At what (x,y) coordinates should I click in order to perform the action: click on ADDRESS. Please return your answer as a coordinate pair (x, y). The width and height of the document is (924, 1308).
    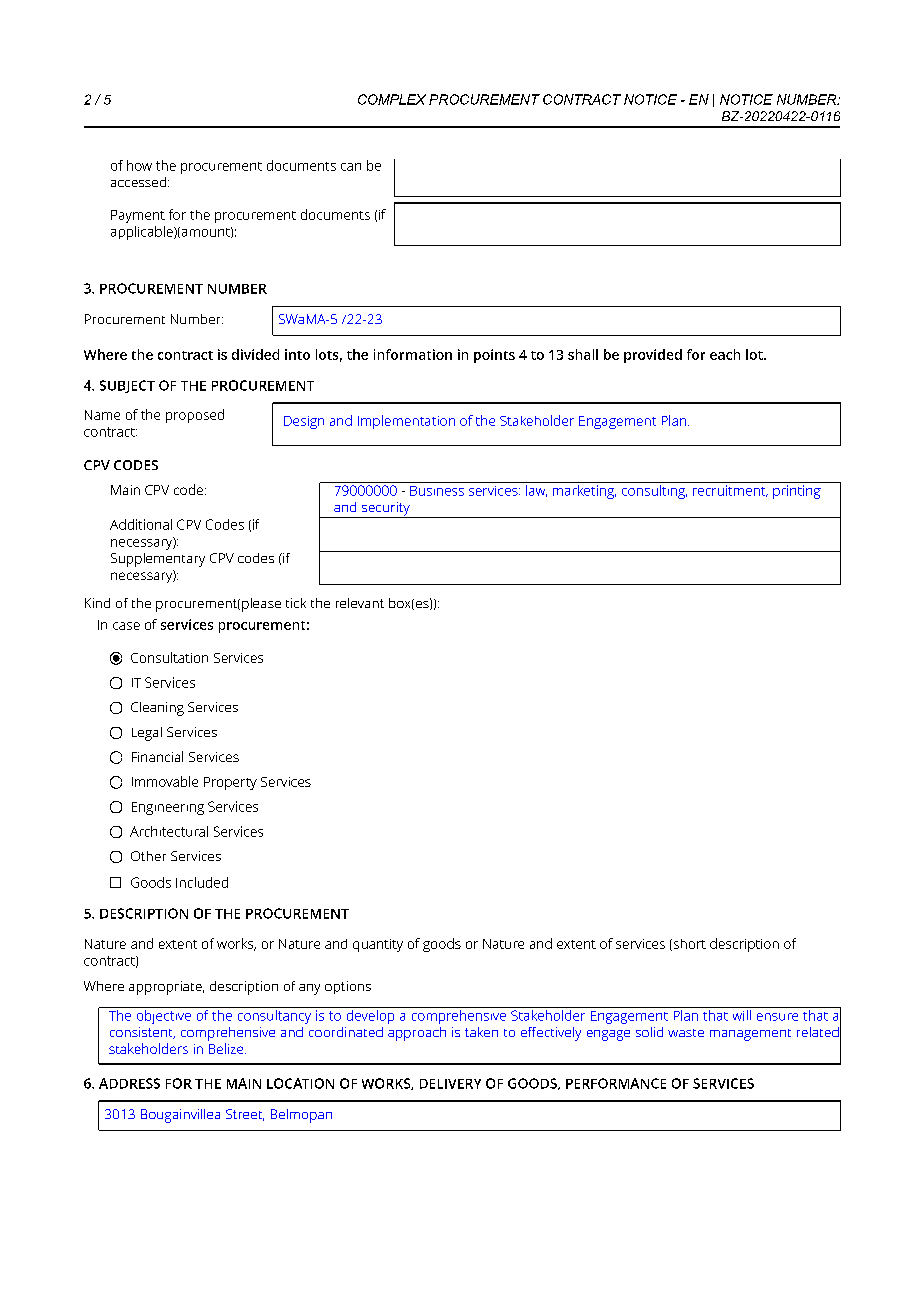
    Looking at the image, I should click on (129, 1083).
